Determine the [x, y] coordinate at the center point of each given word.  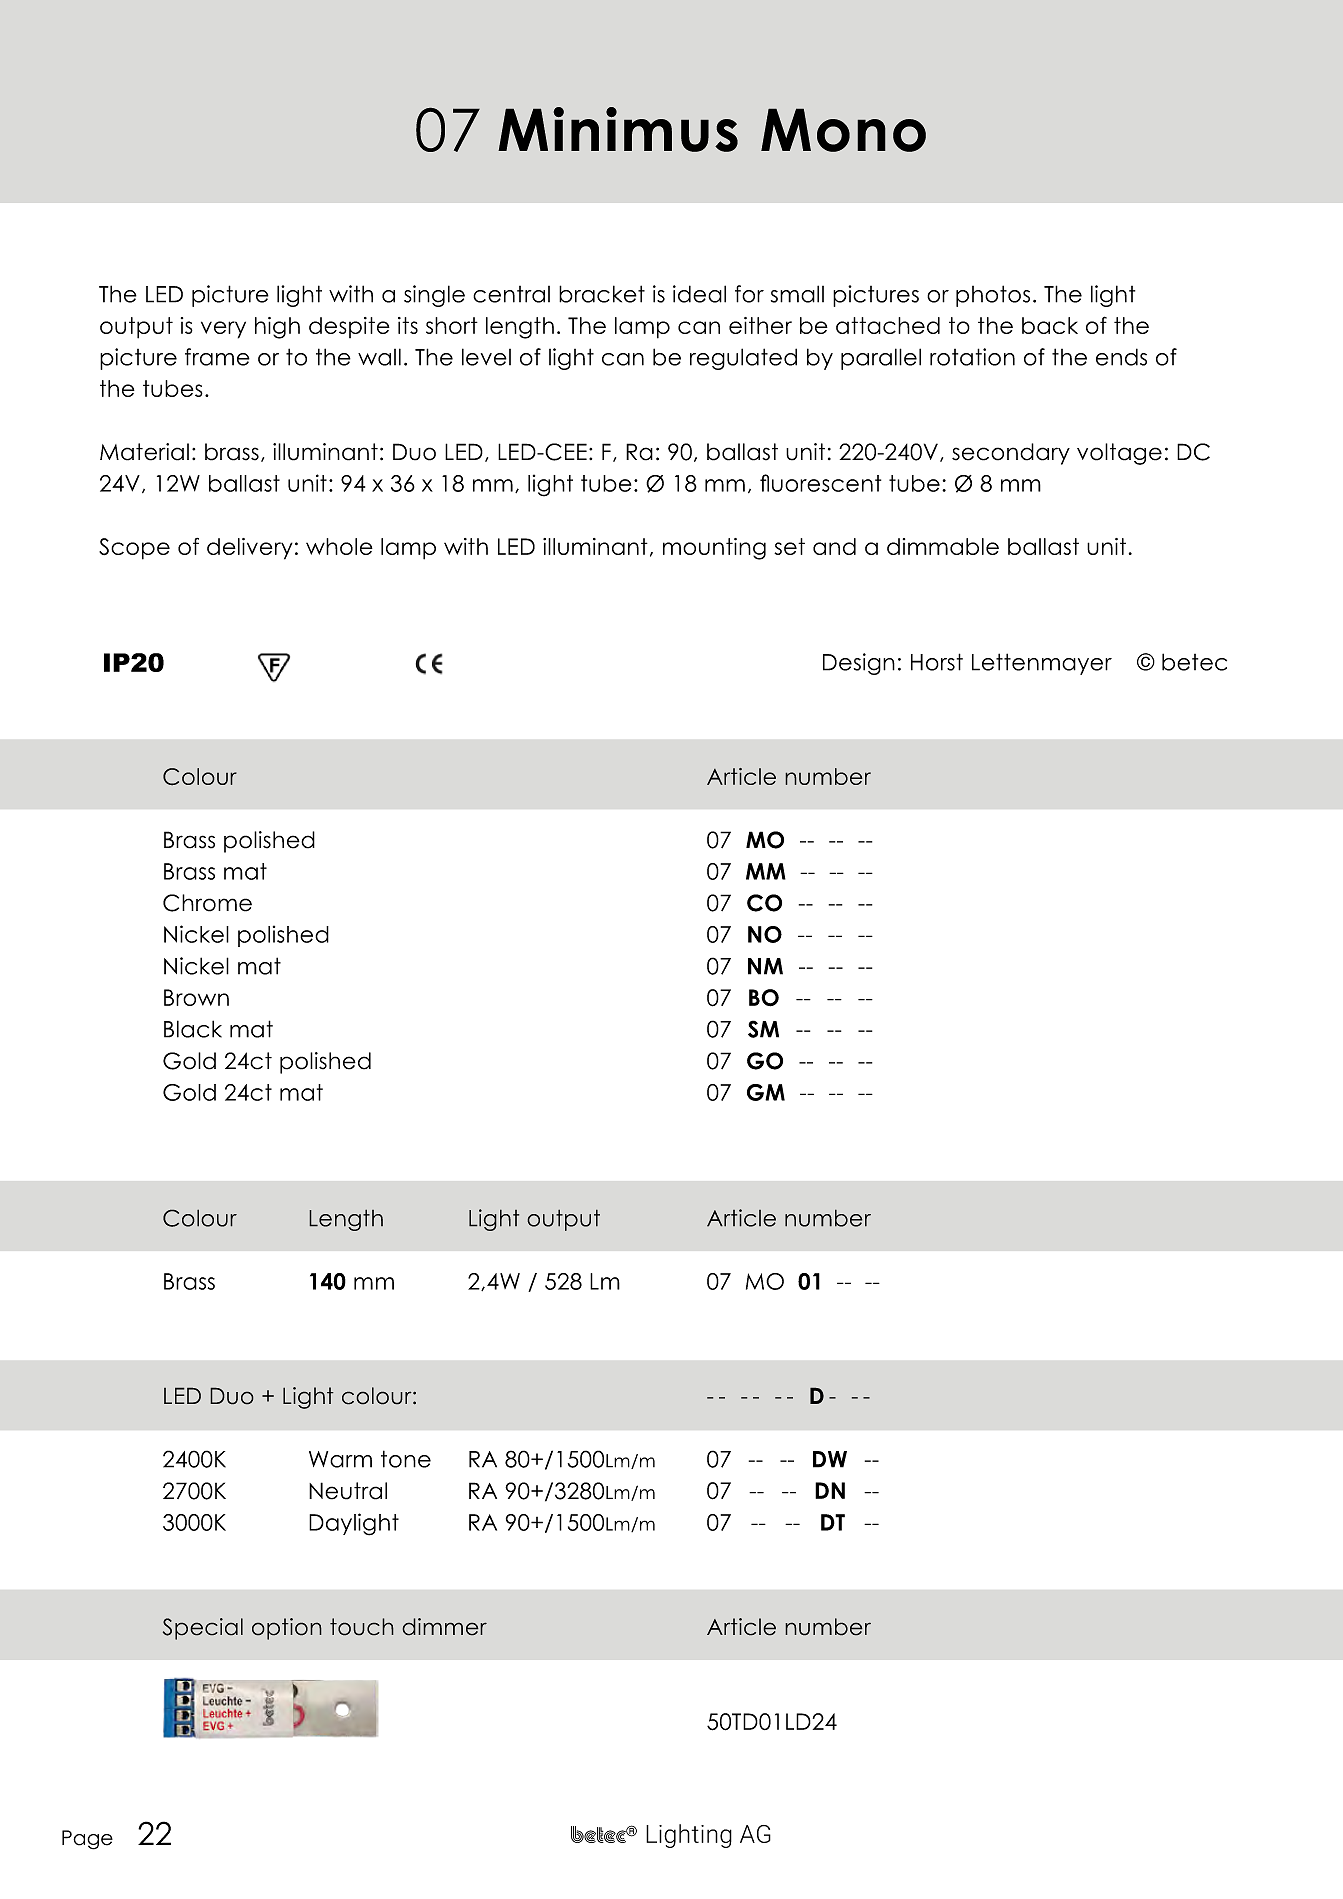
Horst [937, 662]
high [277, 328]
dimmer [444, 1627]
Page [87, 1840]
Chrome [207, 903]
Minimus [618, 129]
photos [993, 296]
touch [362, 1627]
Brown [196, 997]
